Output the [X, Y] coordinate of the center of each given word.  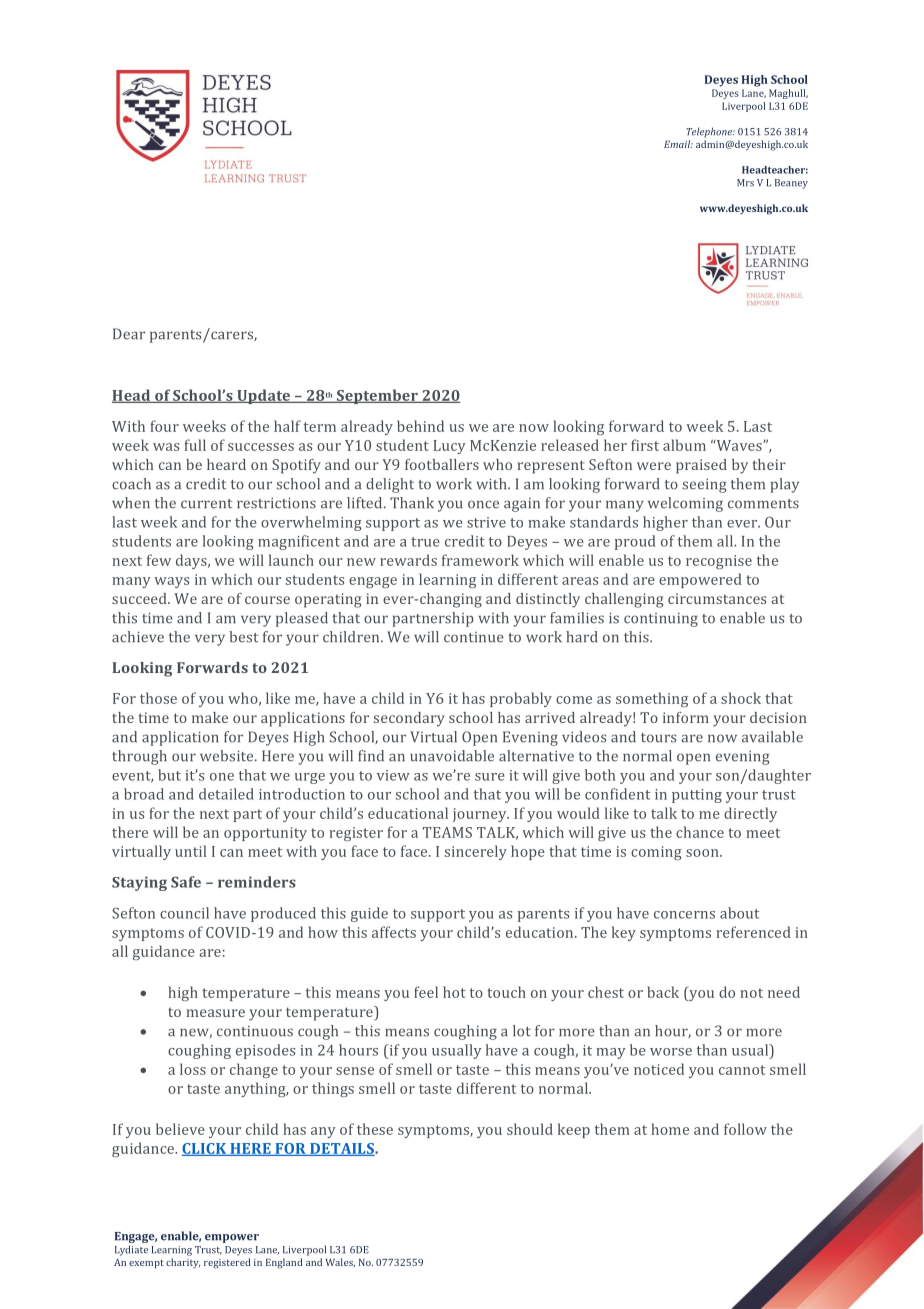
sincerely [476, 852]
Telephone [710, 132]
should [530, 1129]
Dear [129, 334]
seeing [705, 485]
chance [700, 832]
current [206, 504]
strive [486, 522]
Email [678, 144]
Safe [186, 882]
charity [183, 1263]
